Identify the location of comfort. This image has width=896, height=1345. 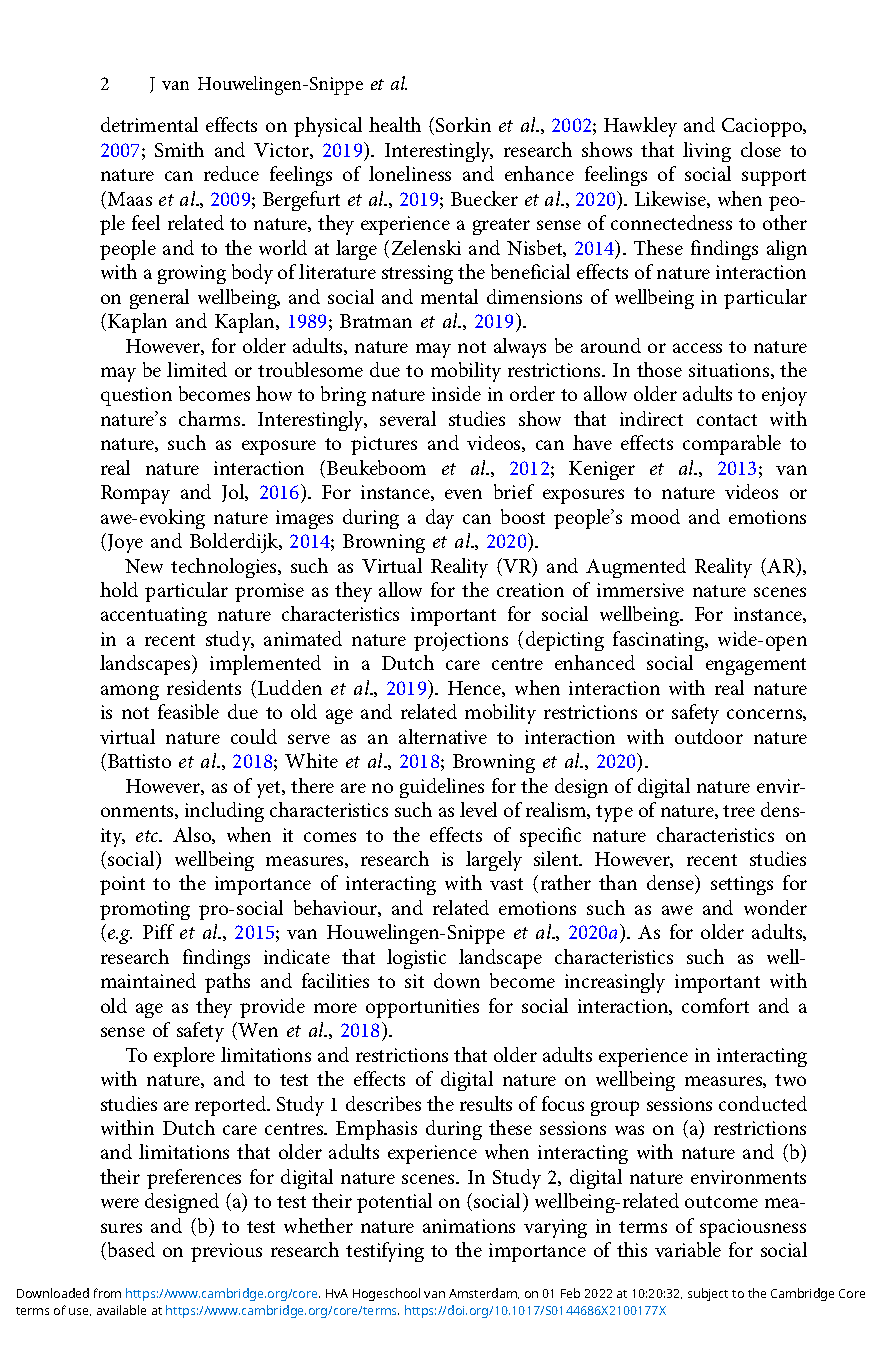
(715, 1005).
